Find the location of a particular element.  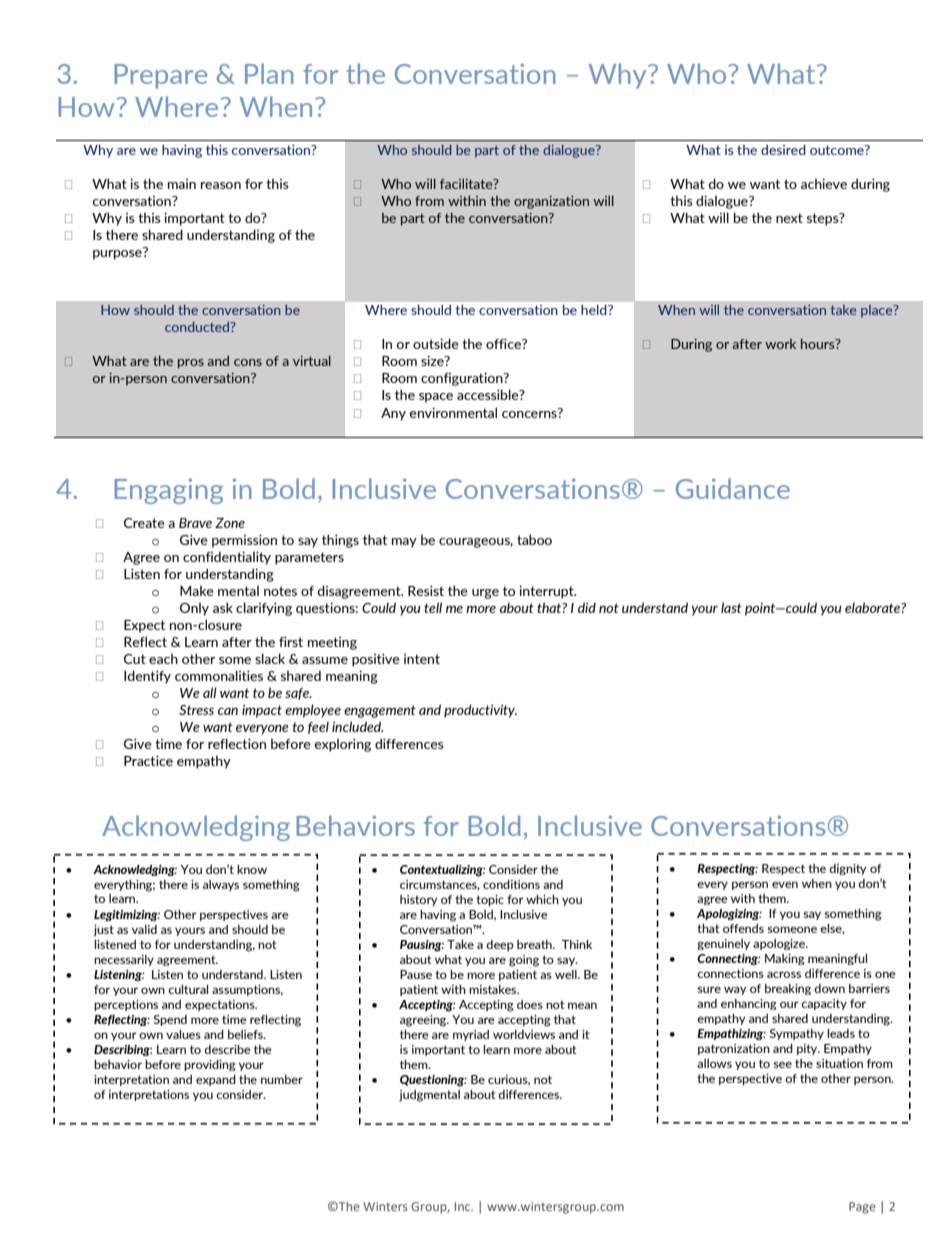

work is located at coordinates (780, 344).
